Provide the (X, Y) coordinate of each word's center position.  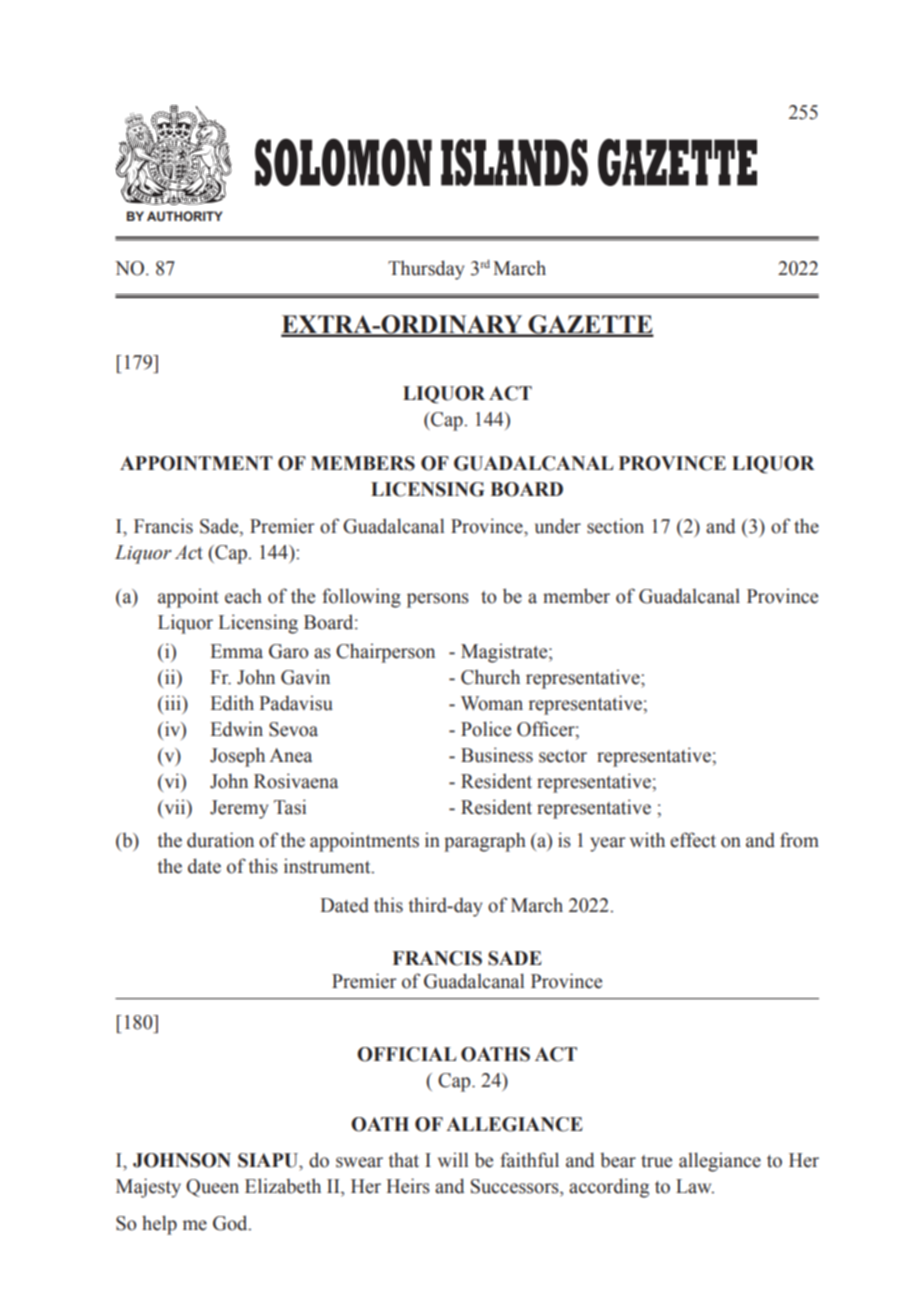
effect (693, 840)
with (647, 840)
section (615, 526)
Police (486, 729)
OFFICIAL (406, 1054)
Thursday (426, 270)
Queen (212, 1188)
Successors (516, 1186)
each (243, 596)
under (558, 526)
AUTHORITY (185, 216)
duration (220, 840)
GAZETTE (590, 325)
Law (695, 1186)
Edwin (237, 729)
